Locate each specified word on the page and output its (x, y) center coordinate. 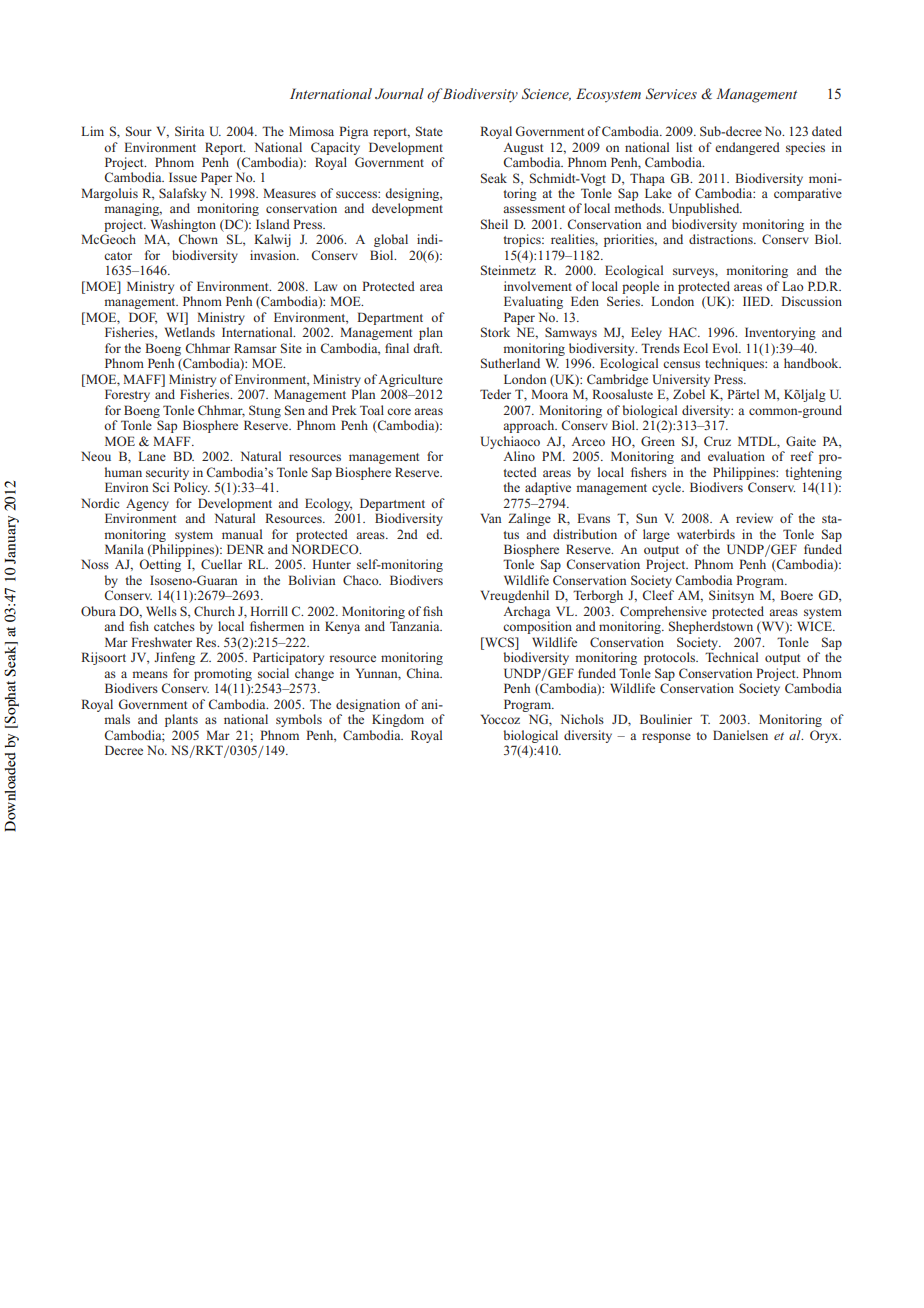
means (150, 674)
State (429, 131)
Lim (92, 131)
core (399, 411)
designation (368, 705)
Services (671, 93)
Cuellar (221, 564)
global (391, 240)
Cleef (658, 595)
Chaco (362, 580)
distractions (722, 239)
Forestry (127, 395)
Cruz (717, 441)
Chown (198, 239)
